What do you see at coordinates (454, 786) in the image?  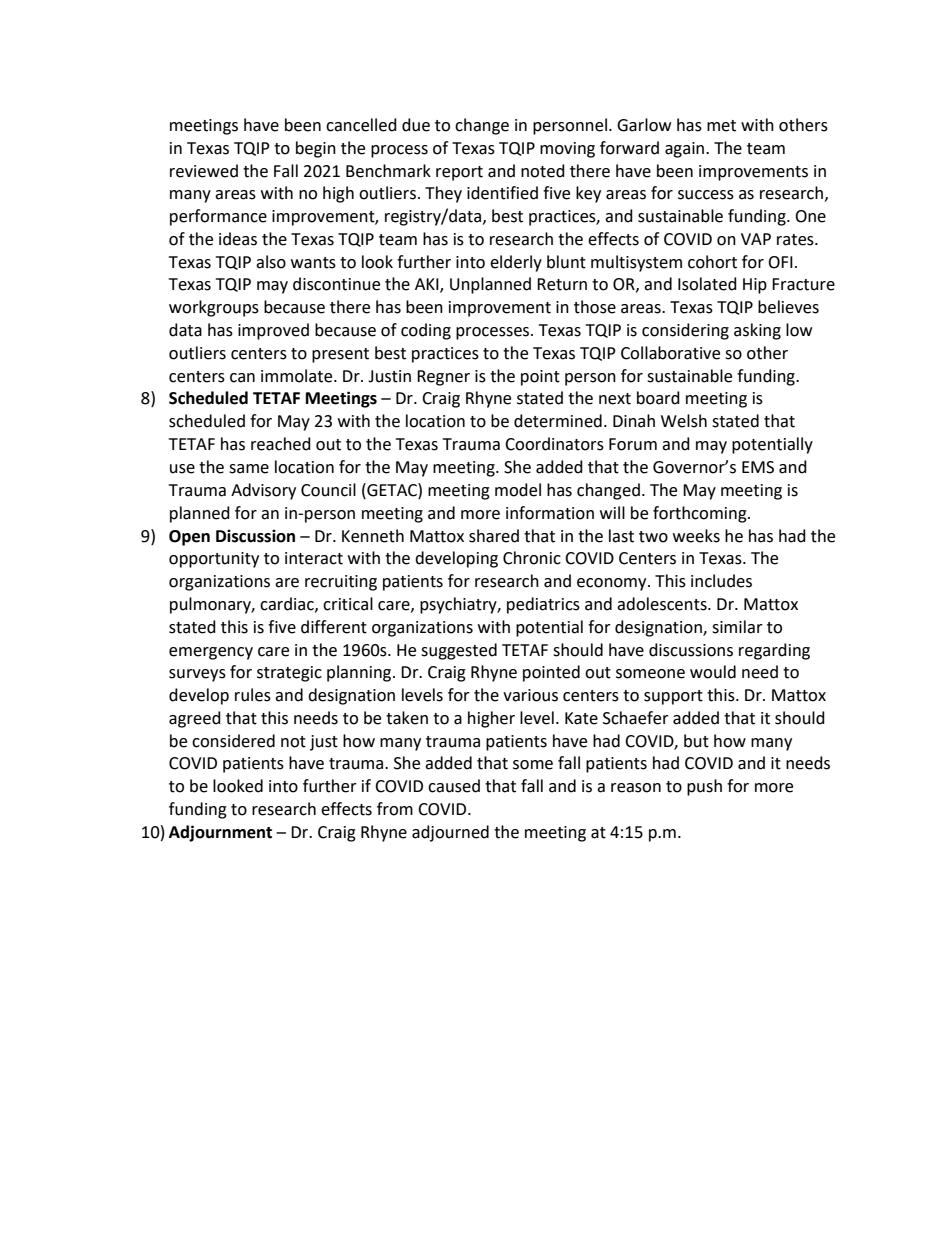 I see `caused` at bounding box center [454, 786].
